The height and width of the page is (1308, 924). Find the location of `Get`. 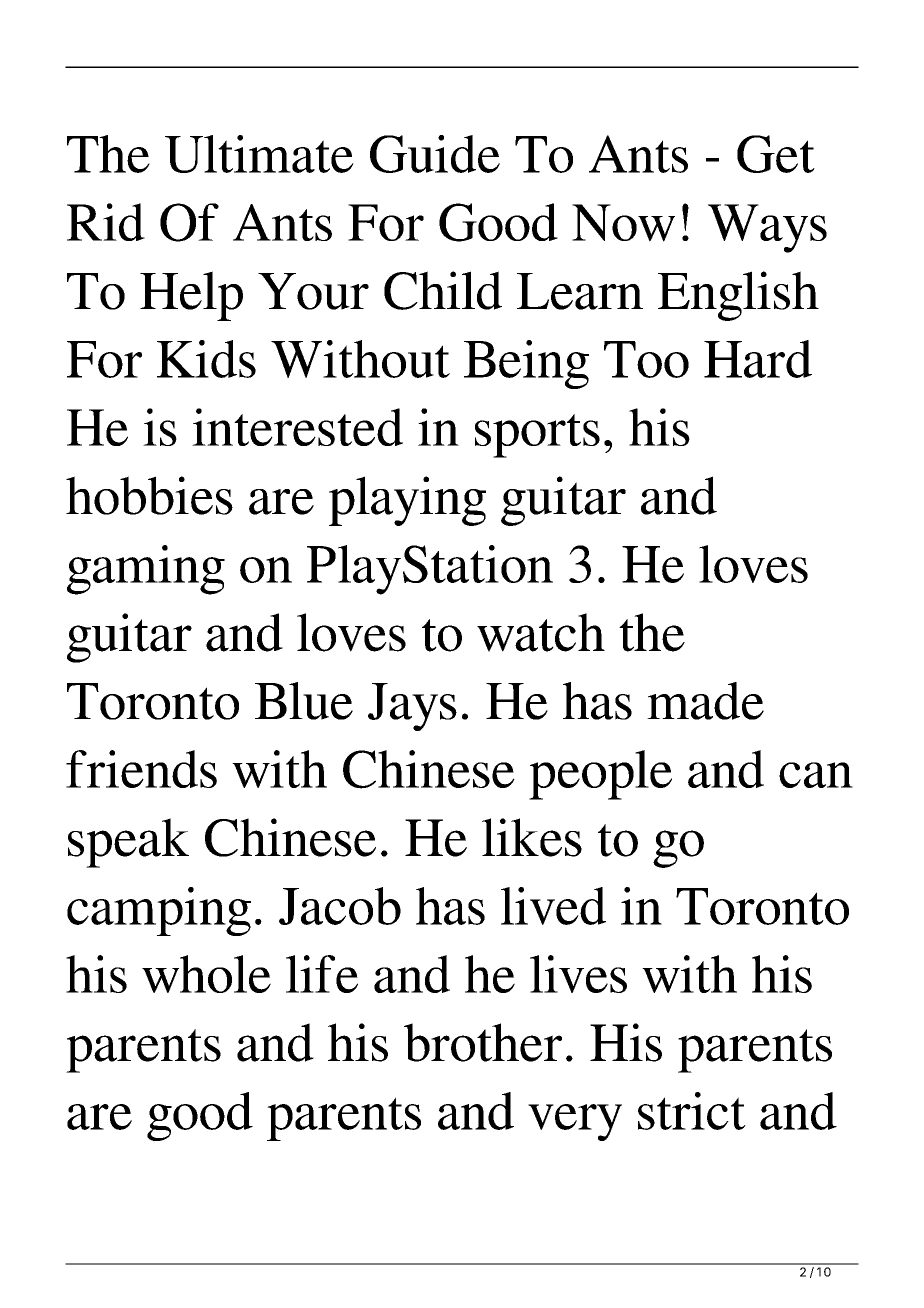

Get is located at coordinates (776, 154).
